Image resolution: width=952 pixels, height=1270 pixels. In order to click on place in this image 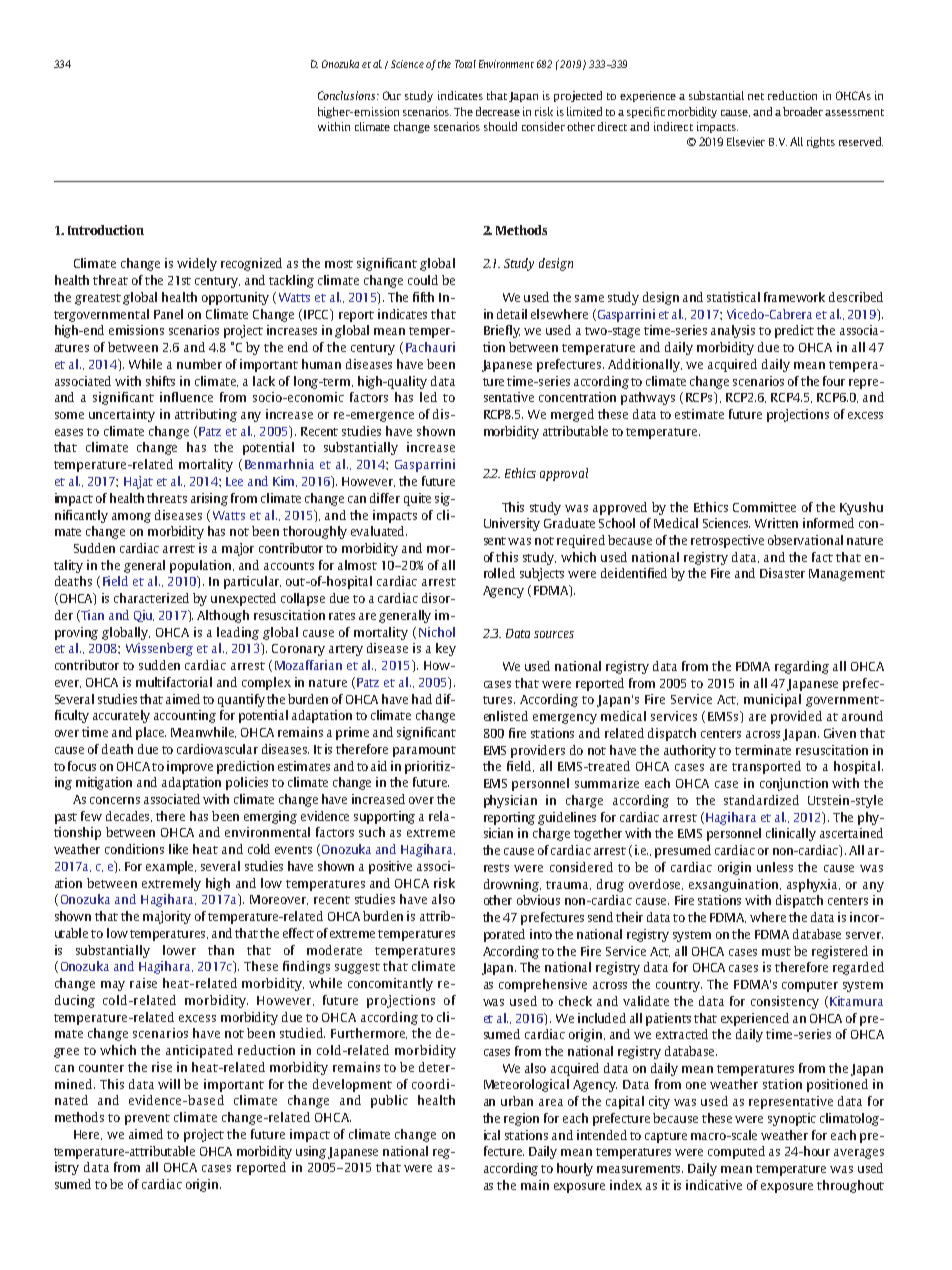, I will do `click(151, 733)`.
